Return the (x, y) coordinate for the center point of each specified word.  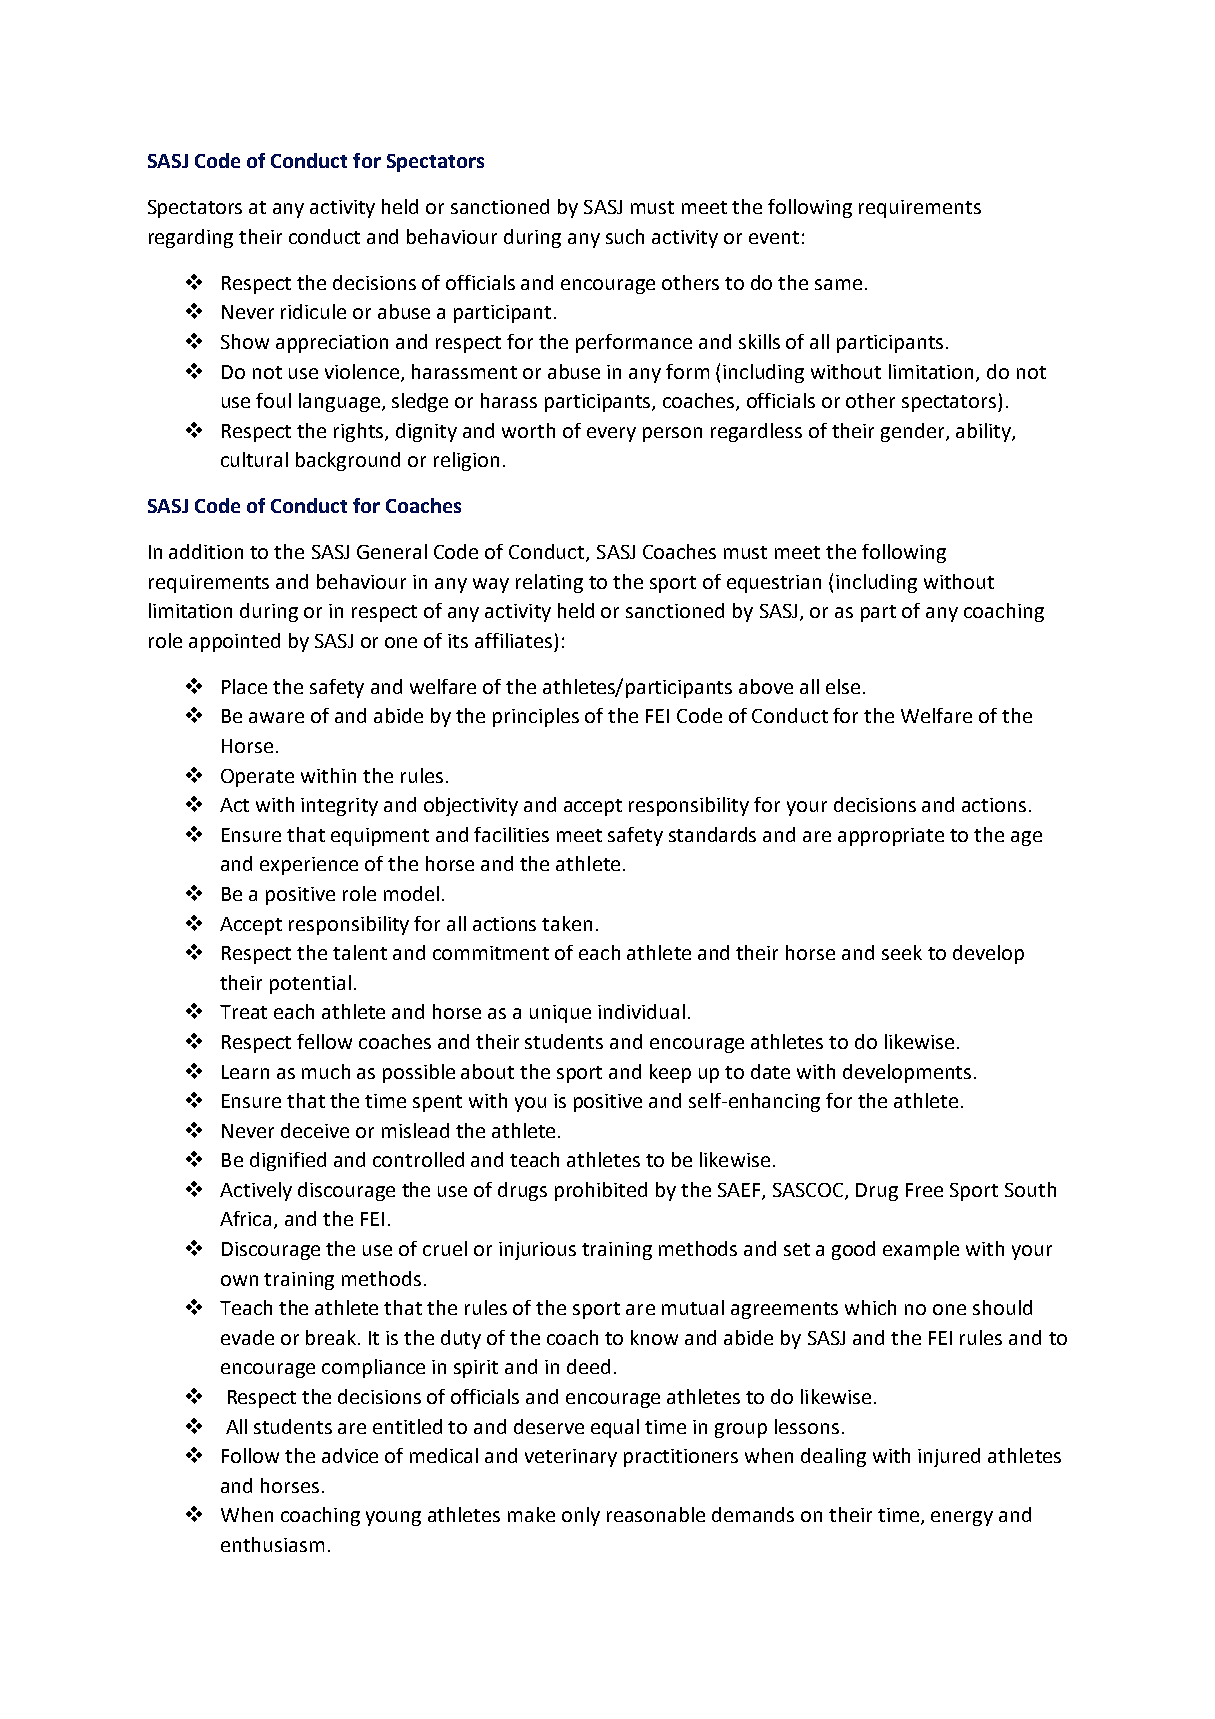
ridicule (313, 311)
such (625, 236)
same (838, 284)
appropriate (891, 837)
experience (309, 866)
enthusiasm (272, 1544)
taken (567, 923)
